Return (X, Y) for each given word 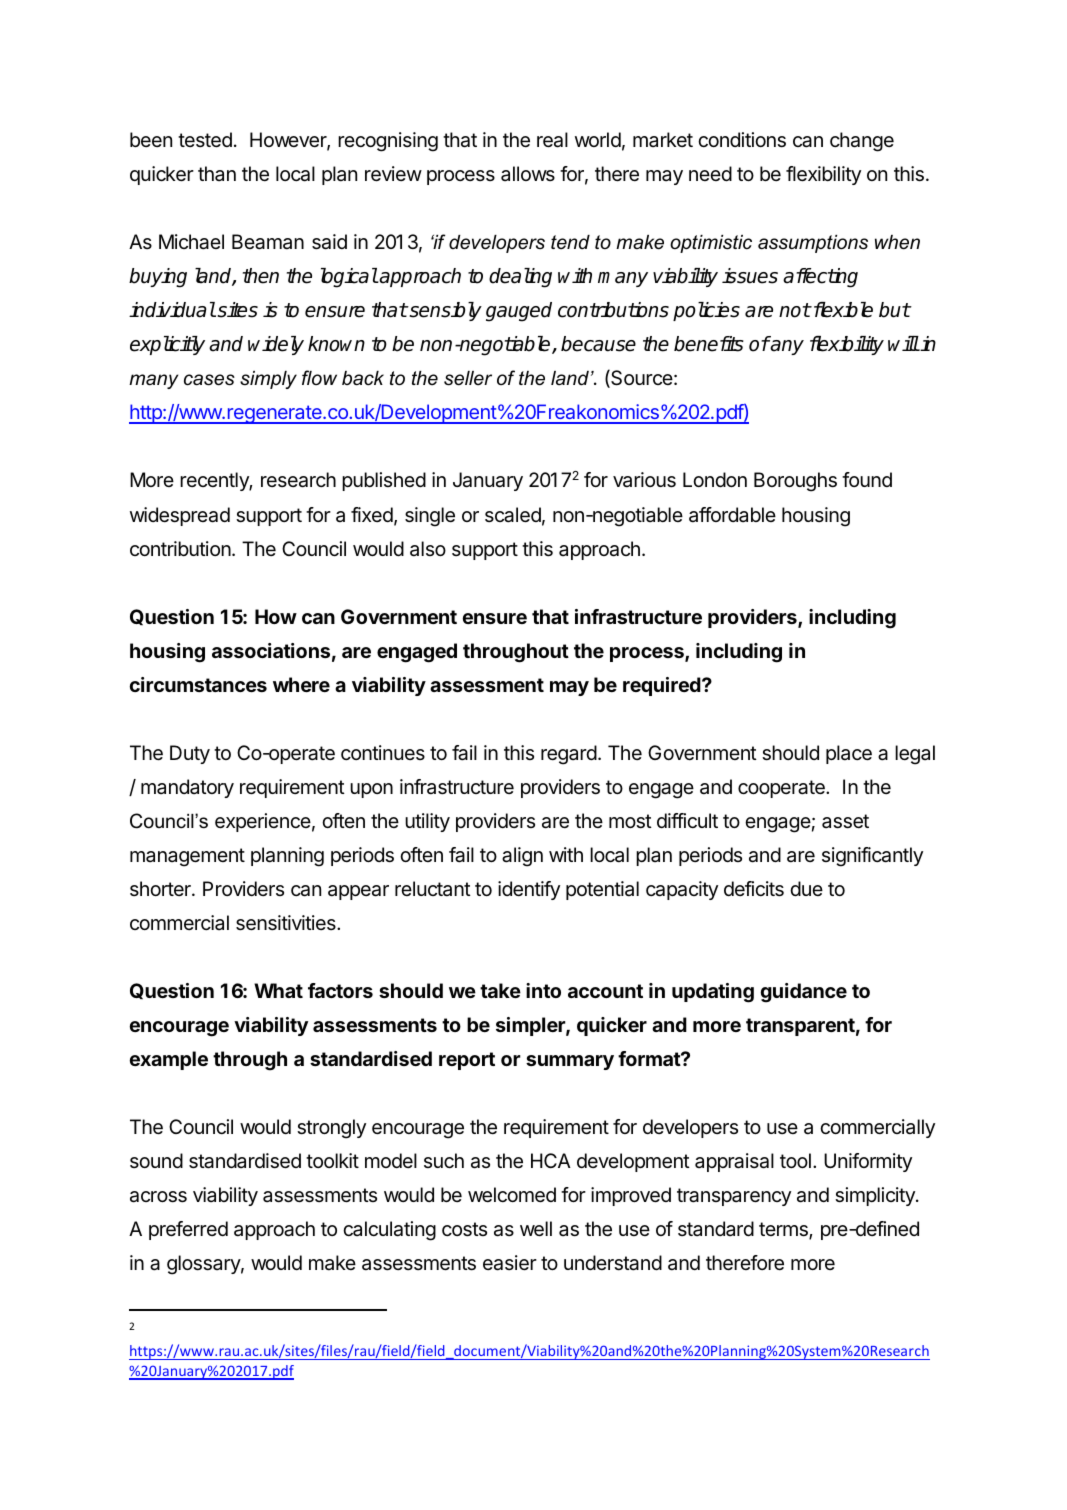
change (862, 142)
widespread (180, 516)
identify (529, 890)
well (536, 1229)
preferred (188, 1230)
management (187, 857)
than (217, 174)
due (806, 888)
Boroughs (795, 482)
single (430, 517)
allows (528, 174)
